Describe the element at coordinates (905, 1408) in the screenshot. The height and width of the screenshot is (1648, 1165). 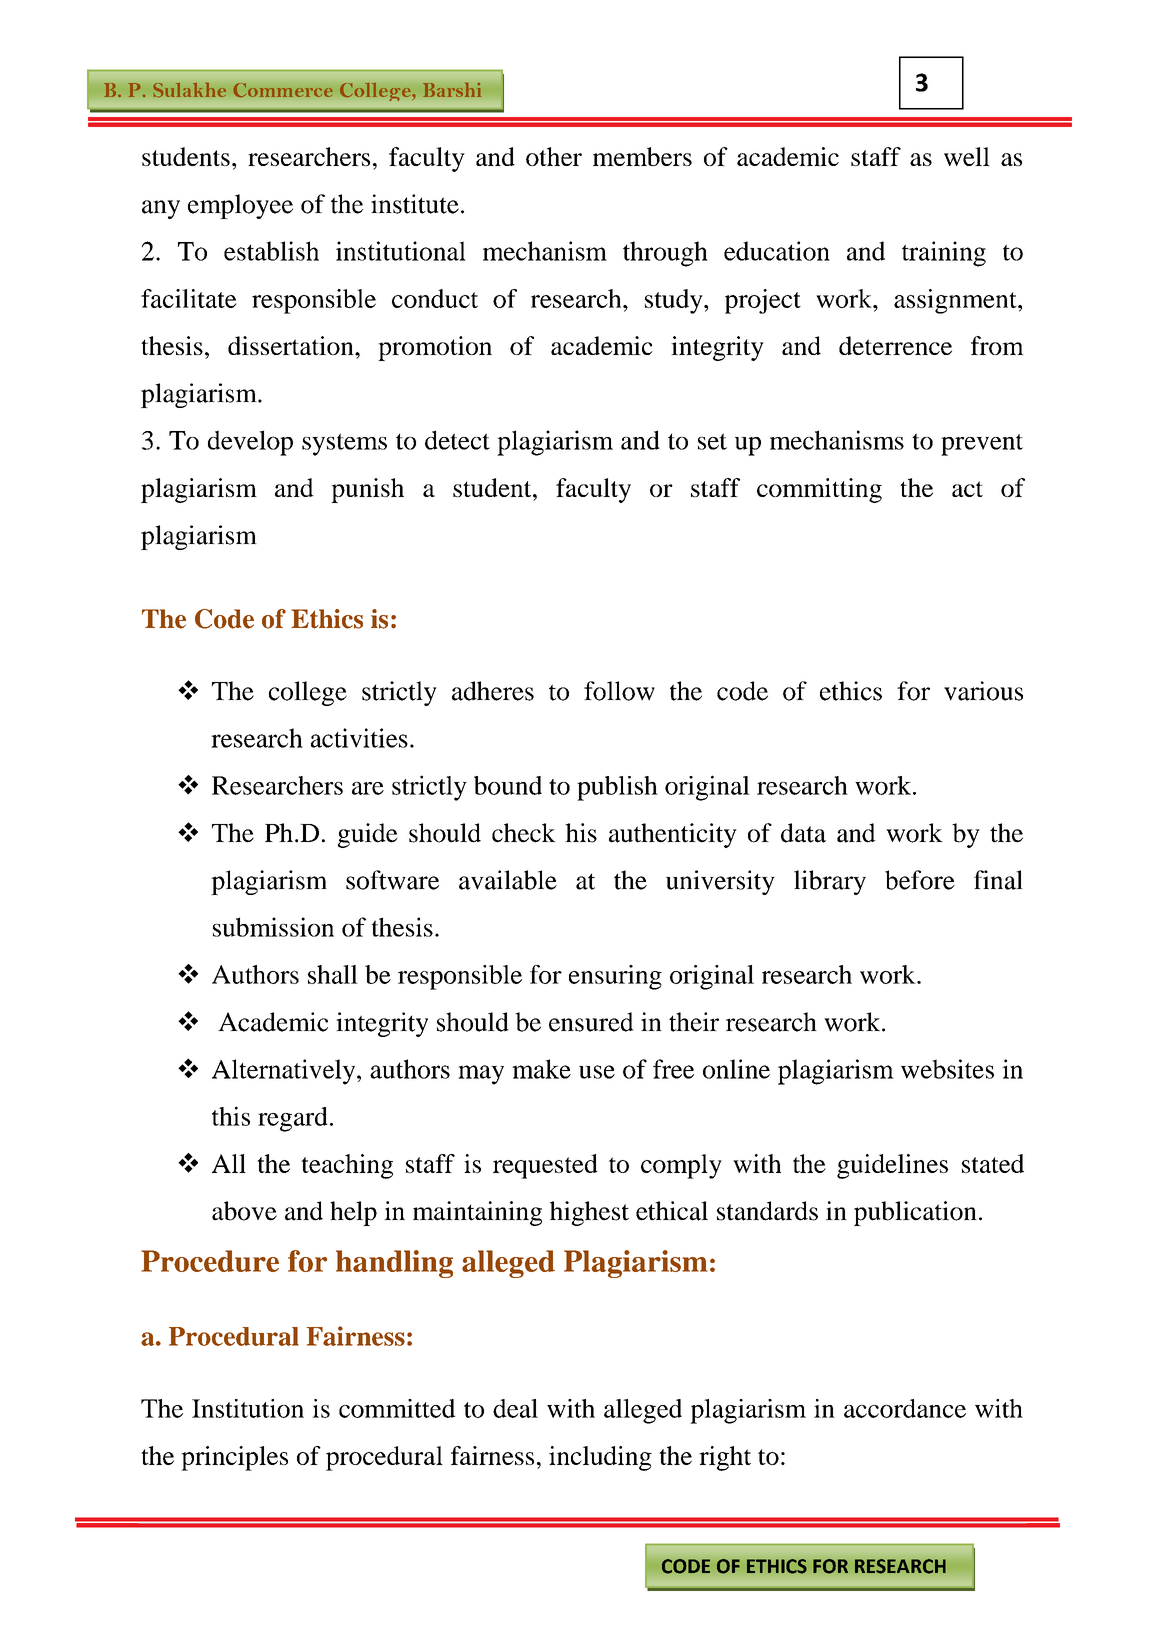
I see `accordance` at that location.
